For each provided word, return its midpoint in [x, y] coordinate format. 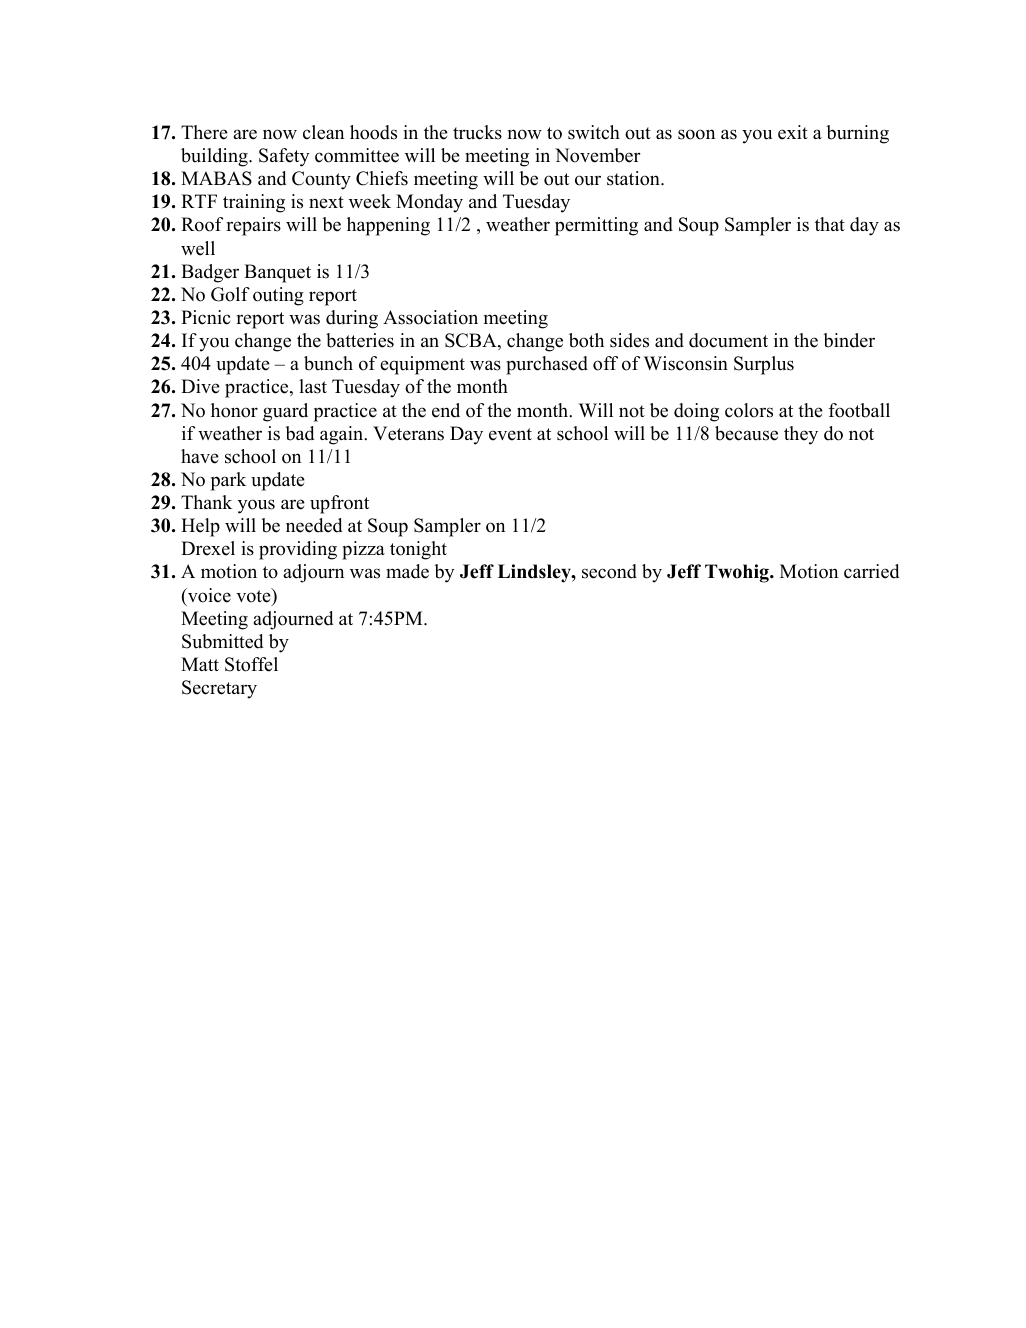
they [801, 435]
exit [793, 132]
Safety [284, 157]
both [586, 340]
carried [871, 571]
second [609, 571]
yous [256, 506]
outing [278, 296]
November [598, 155]
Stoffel [251, 664]
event [510, 434]
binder [849, 340]
